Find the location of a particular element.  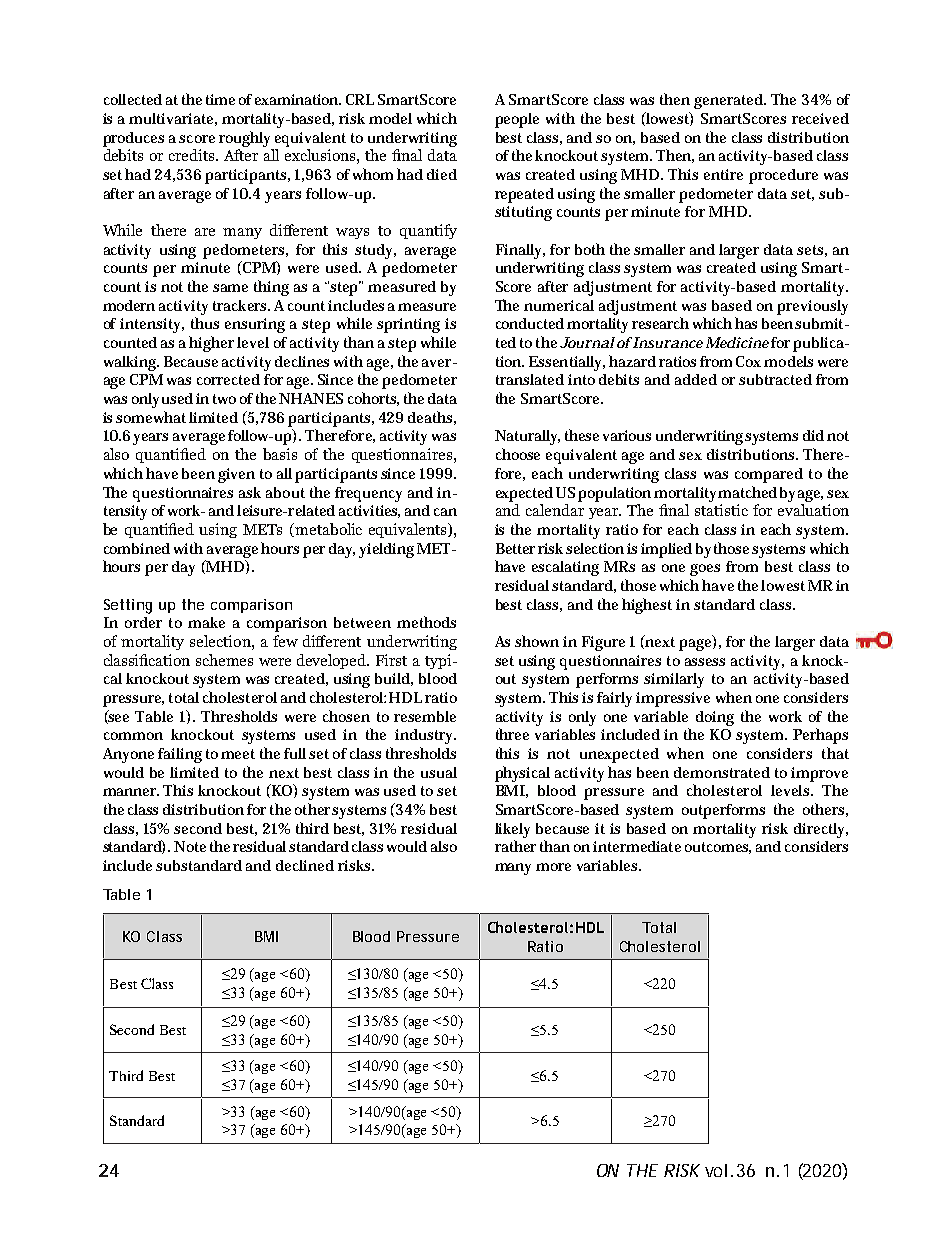

people is located at coordinates (517, 120).
